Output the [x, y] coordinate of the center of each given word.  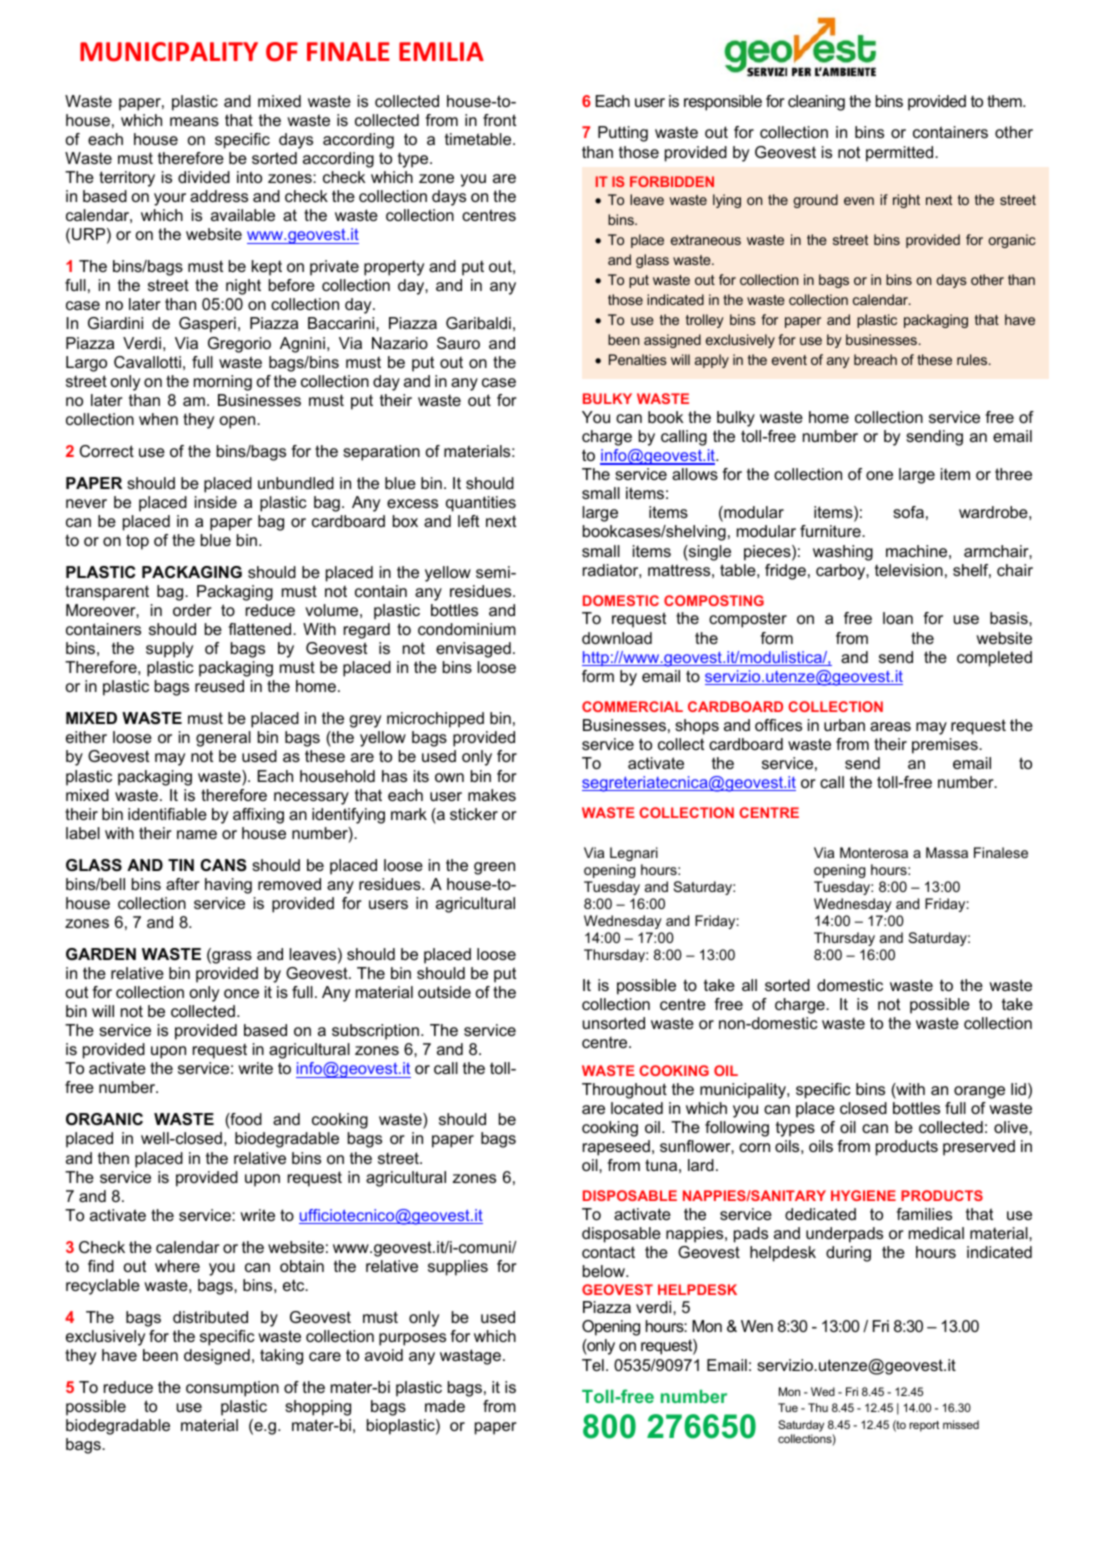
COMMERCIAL [632, 706]
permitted [901, 154]
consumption [232, 1389]
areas [890, 726]
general [223, 739]
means [194, 121]
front [499, 120]
